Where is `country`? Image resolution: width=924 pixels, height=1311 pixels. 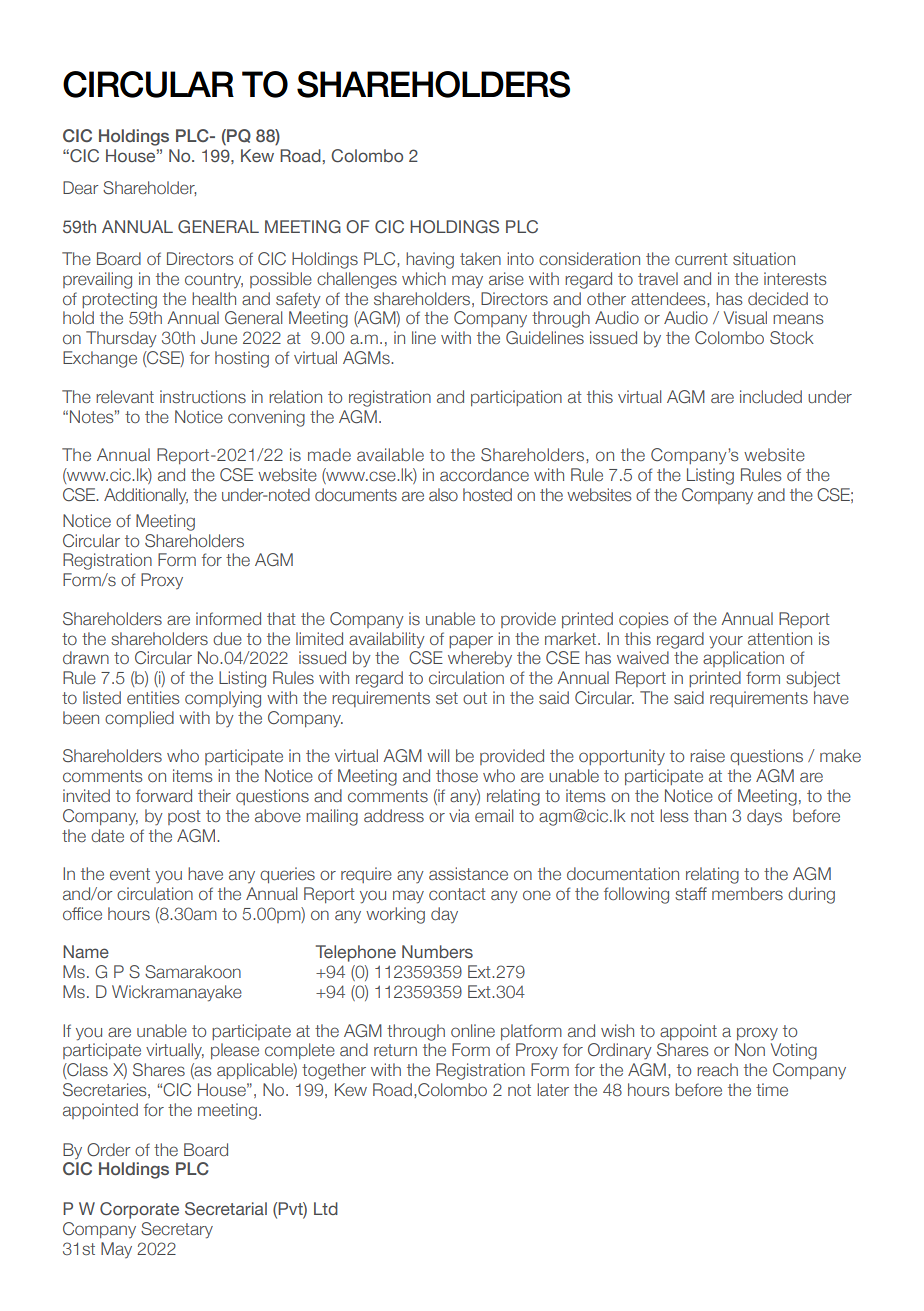 country is located at coordinates (214, 280).
